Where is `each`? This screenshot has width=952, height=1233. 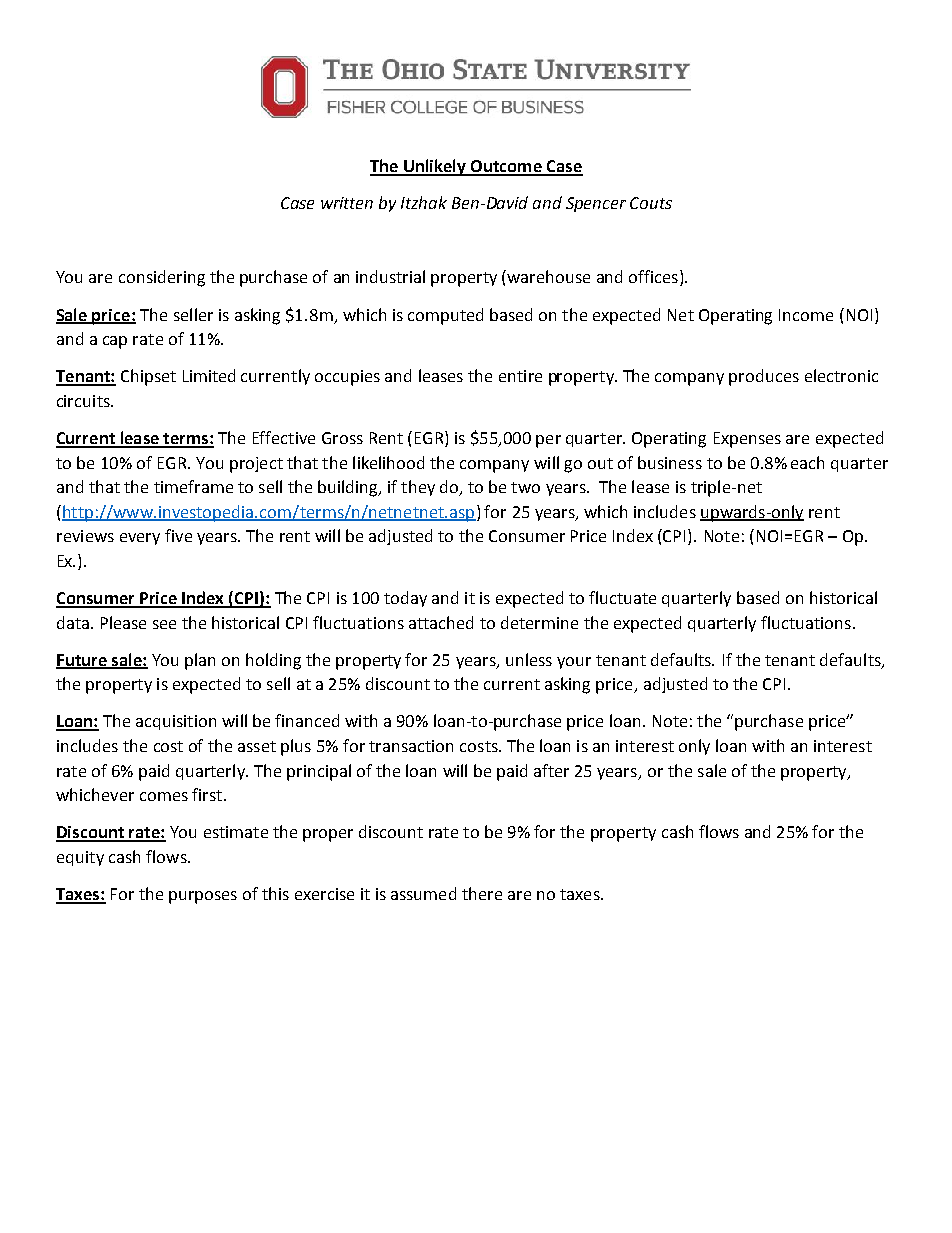
each is located at coordinates (807, 462).
